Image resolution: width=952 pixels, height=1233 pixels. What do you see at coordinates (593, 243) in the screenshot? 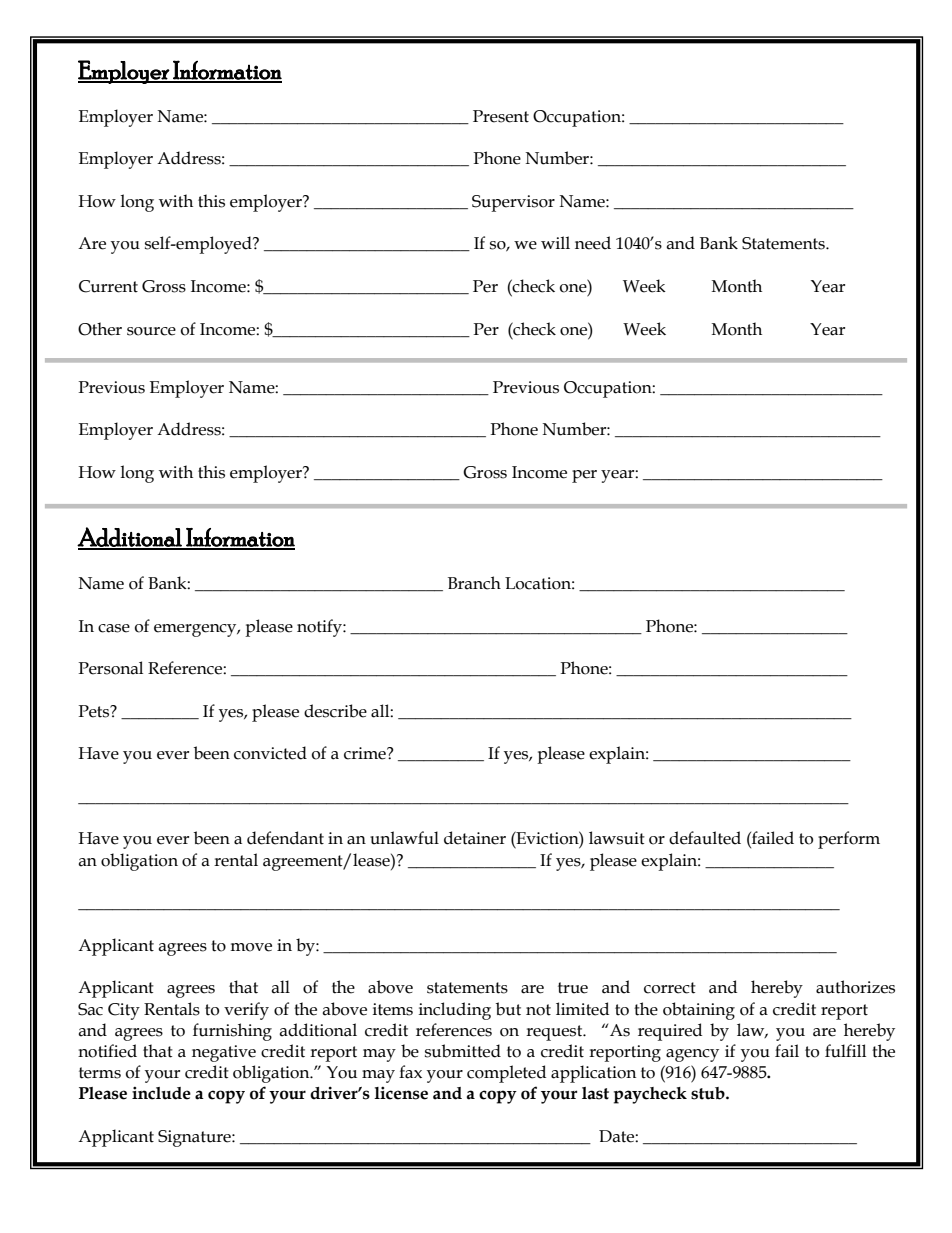
I see `need` at bounding box center [593, 243].
